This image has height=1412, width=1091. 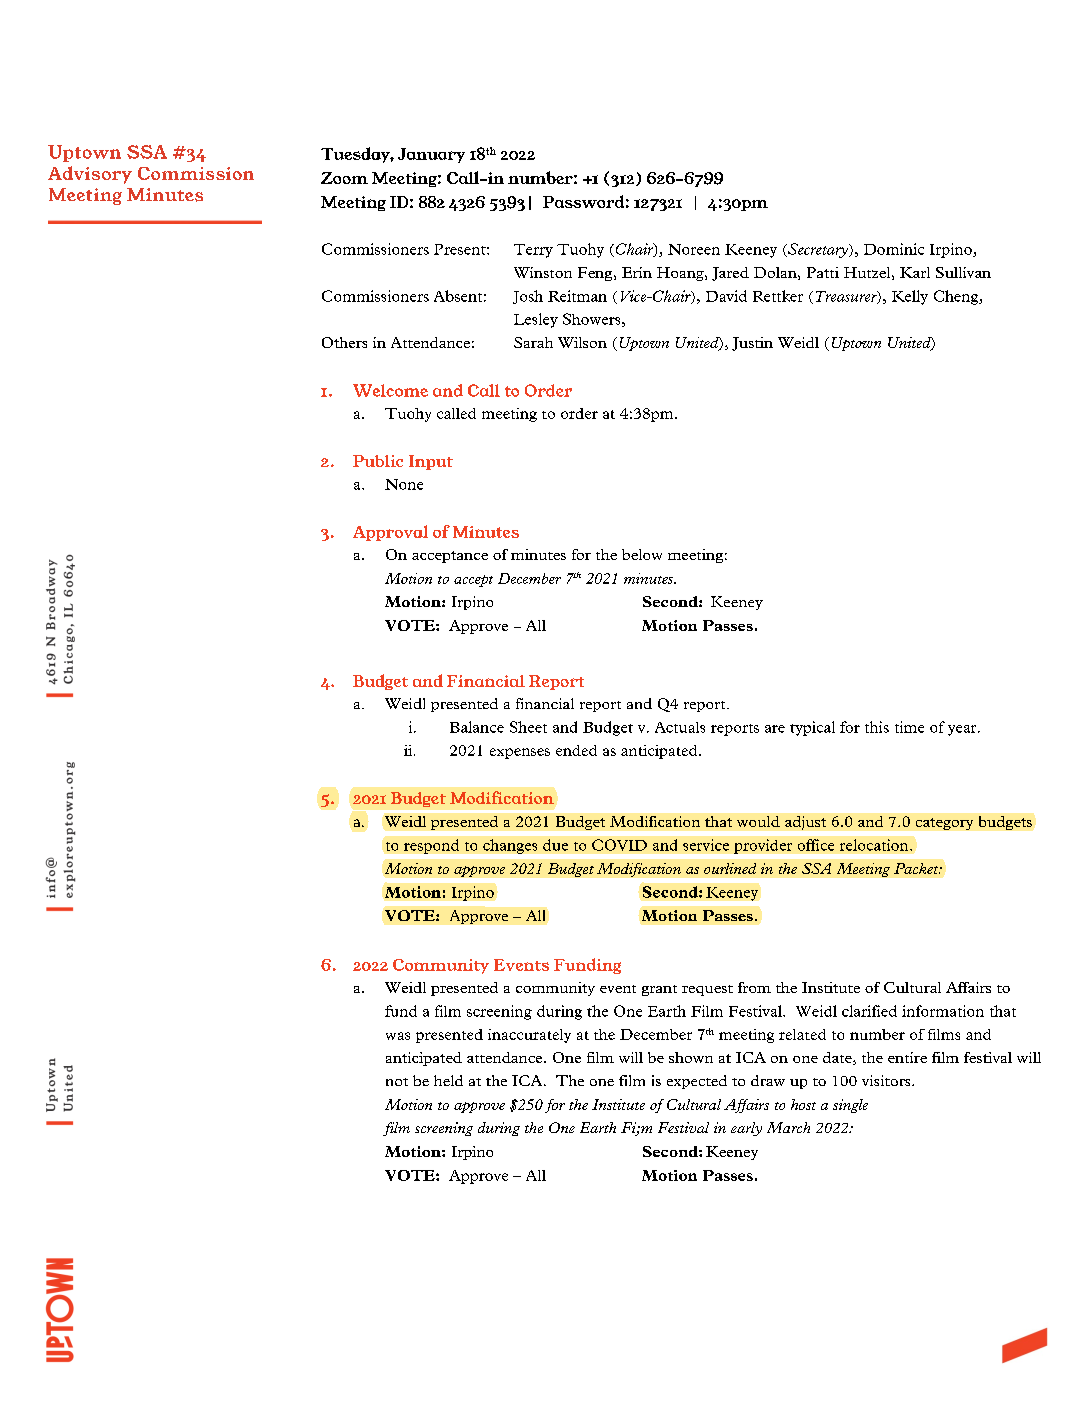 What do you see at coordinates (850, 1106) in the image?
I see `single` at bounding box center [850, 1106].
